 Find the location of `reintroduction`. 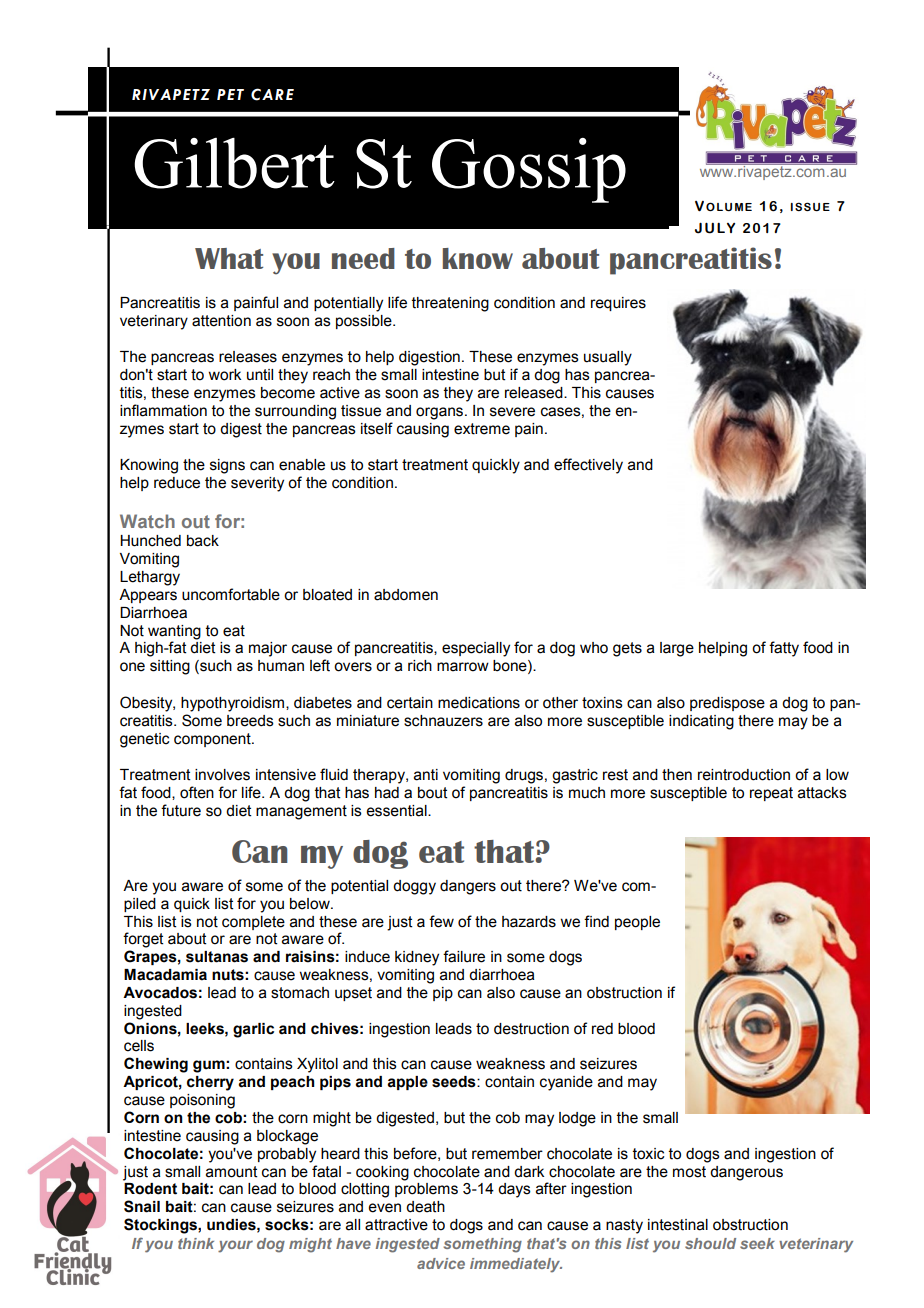

reintroduction is located at coordinates (744, 775).
